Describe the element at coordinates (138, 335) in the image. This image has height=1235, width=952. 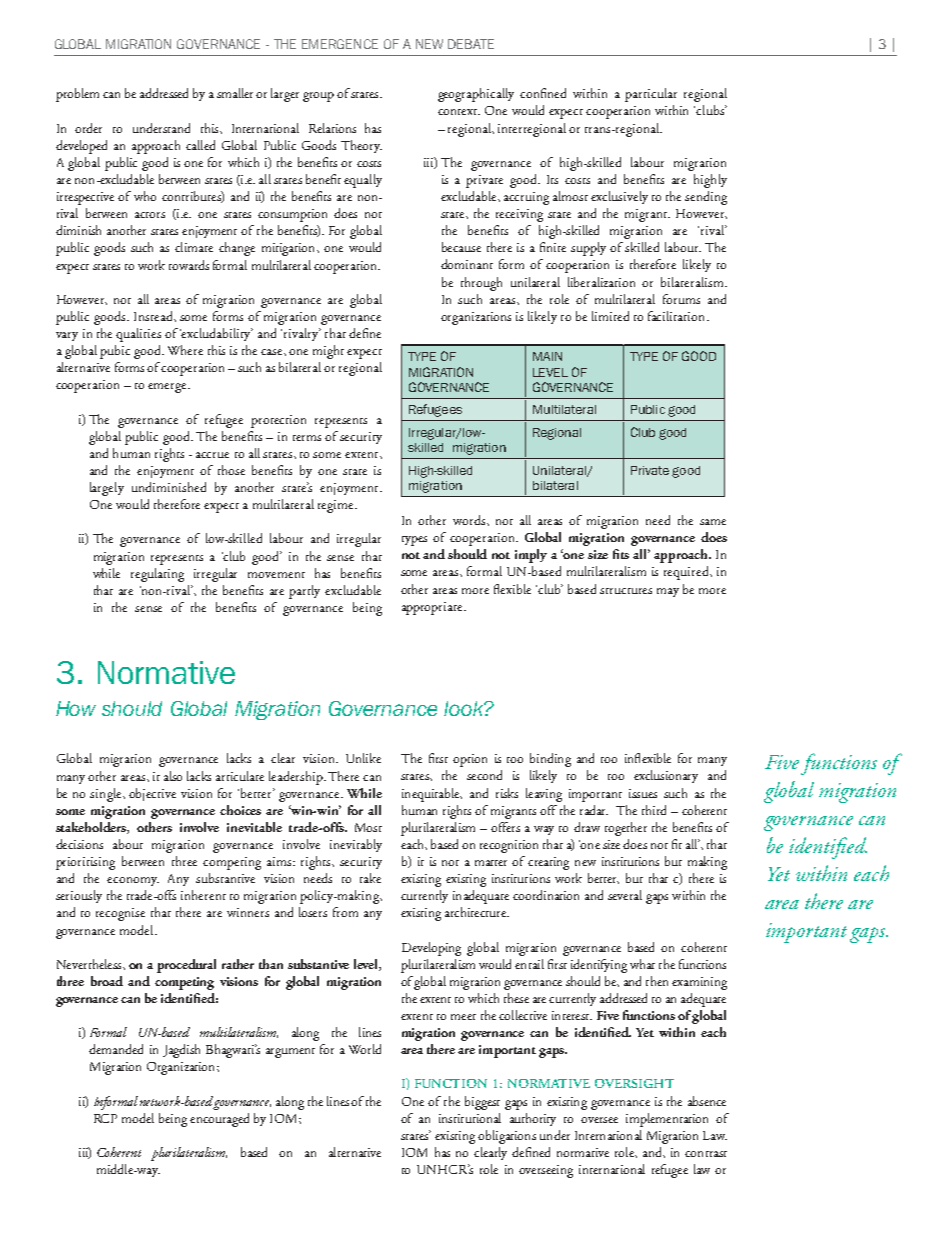
I see `qualities` at that location.
